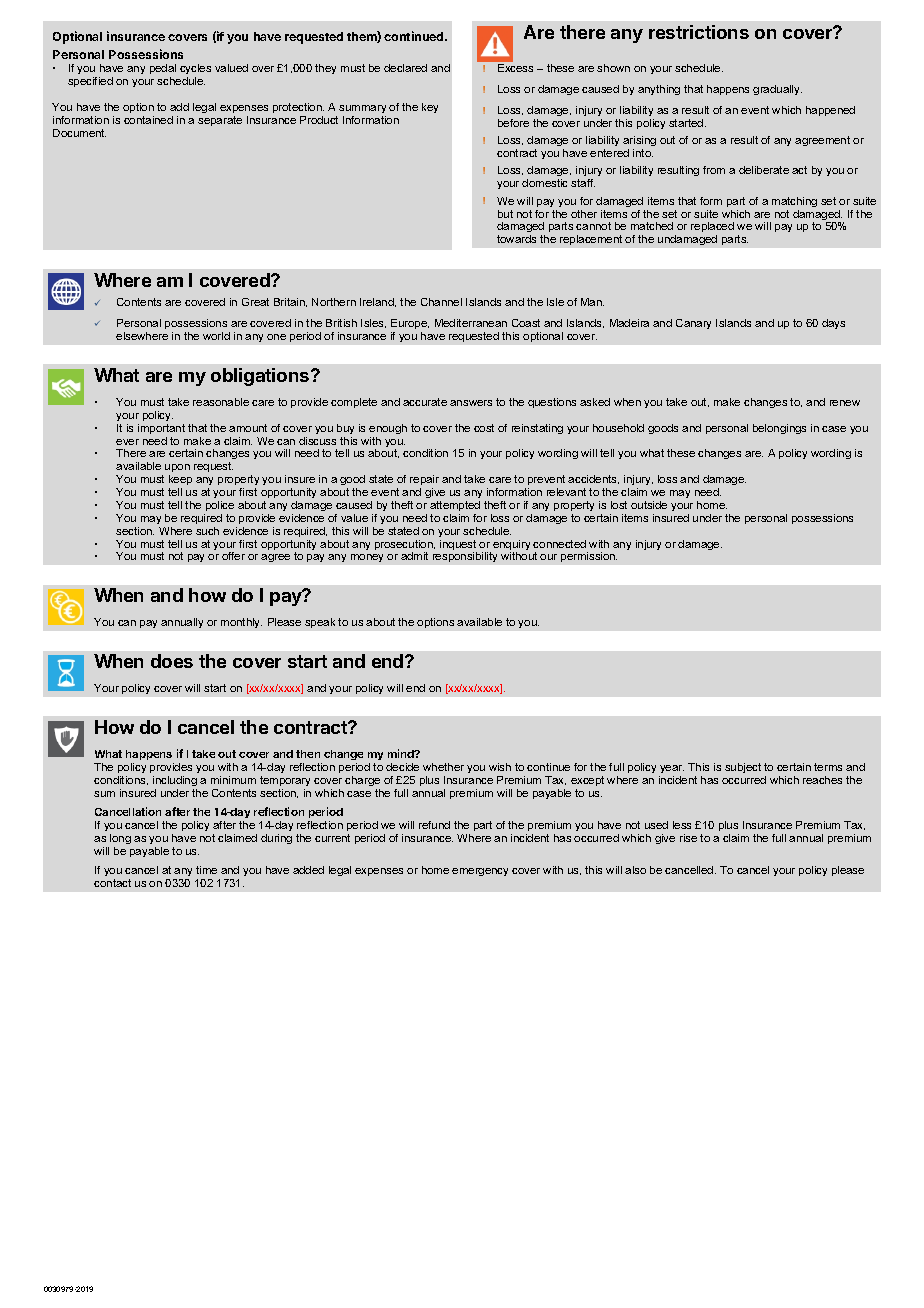 This document has width=924, height=1308. I want to click on upon, so click(177, 470).
